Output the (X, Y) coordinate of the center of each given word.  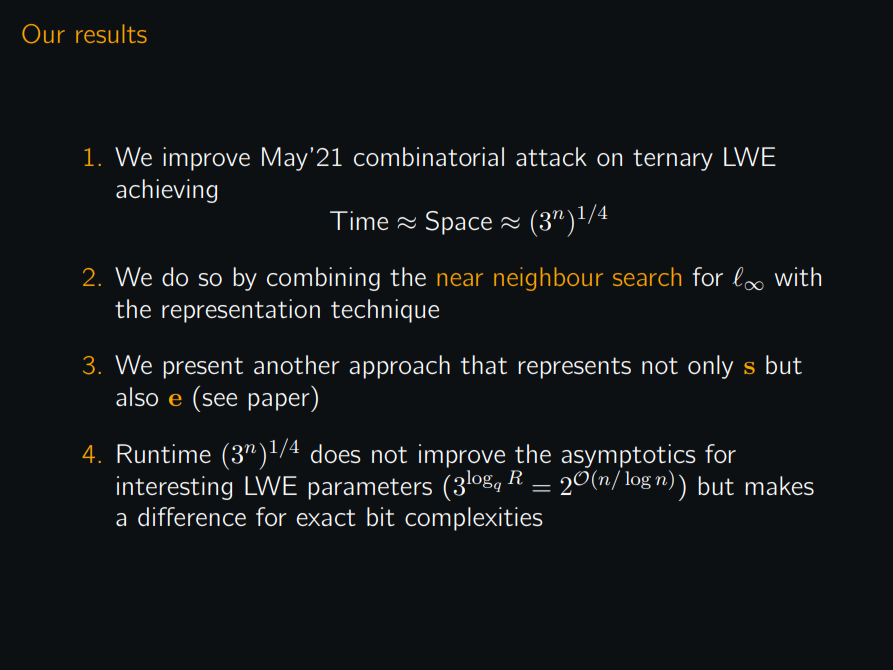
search (647, 276)
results (111, 33)
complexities (474, 519)
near (460, 279)
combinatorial (429, 156)
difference (192, 516)
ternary (673, 160)
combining (323, 279)
